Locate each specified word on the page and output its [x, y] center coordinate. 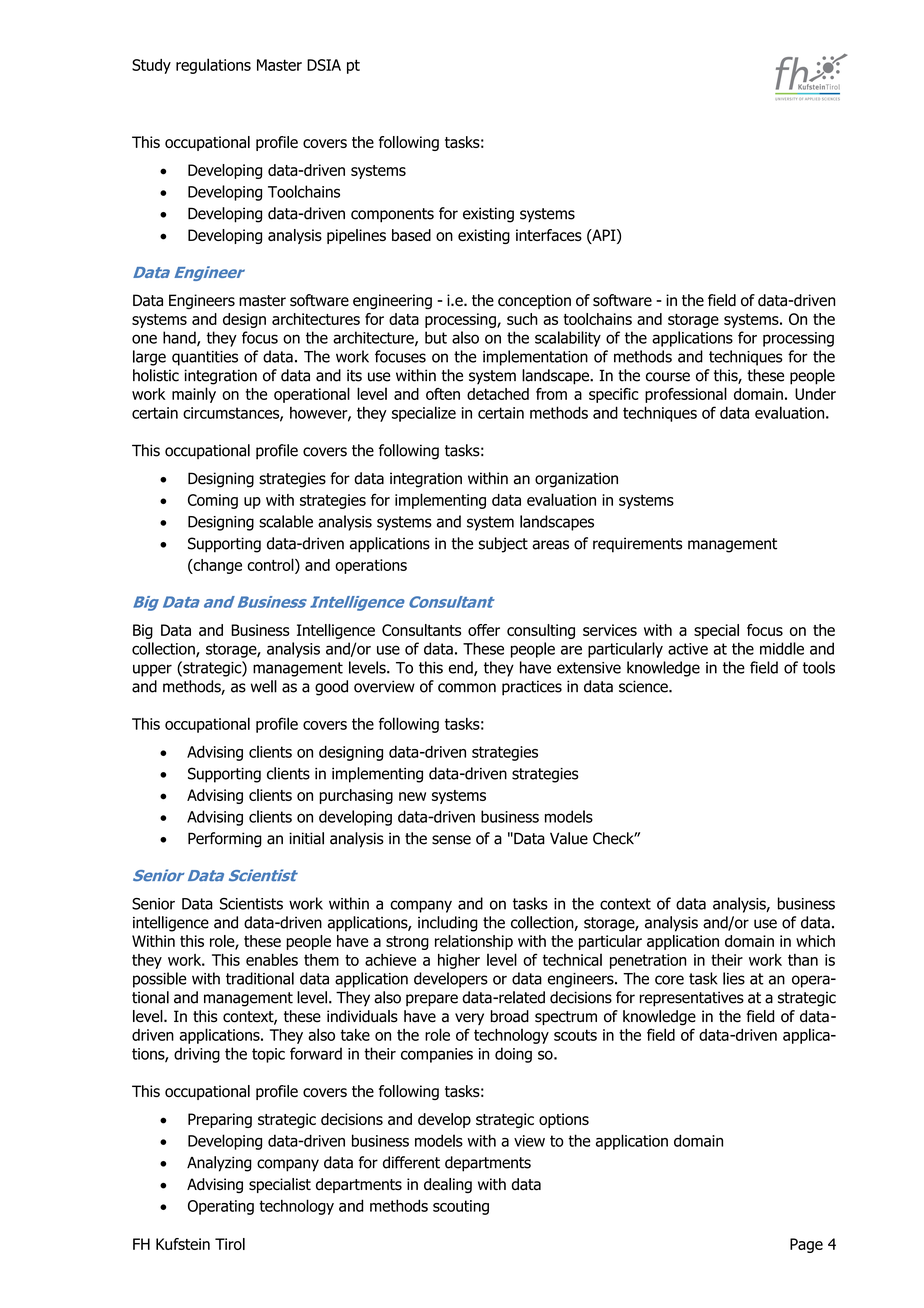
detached [498, 394]
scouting [461, 1207]
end [462, 668]
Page [806, 1245]
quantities [205, 358]
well [264, 686]
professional [686, 395]
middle [782, 648]
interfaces [549, 235]
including [448, 924]
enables [272, 959]
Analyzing [219, 1164]
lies [734, 978]
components [392, 215]
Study [151, 66]
